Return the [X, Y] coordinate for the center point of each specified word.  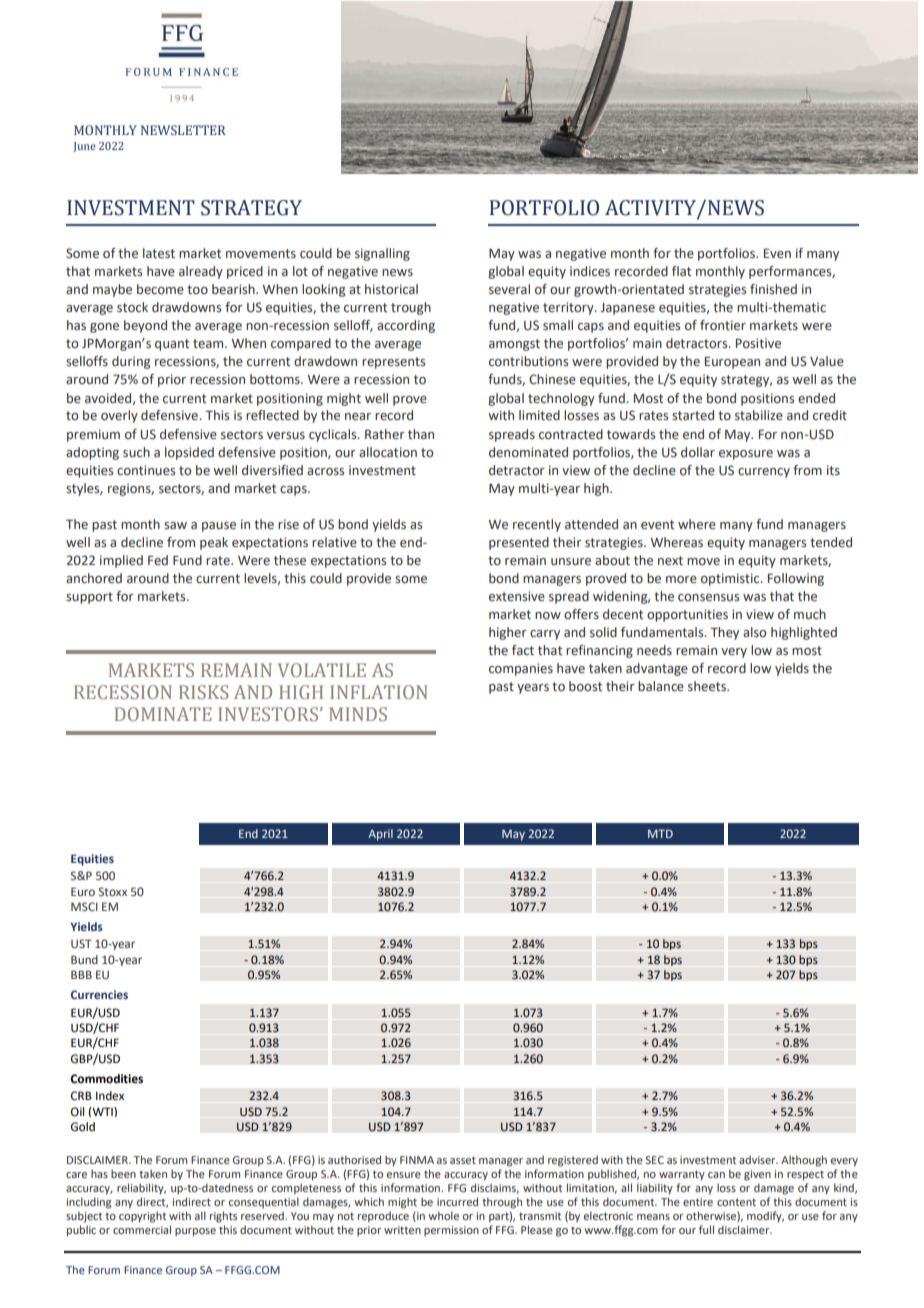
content [736, 1202]
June [85, 147]
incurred [457, 1201]
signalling [382, 254]
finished [773, 289]
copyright [142, 1217]
